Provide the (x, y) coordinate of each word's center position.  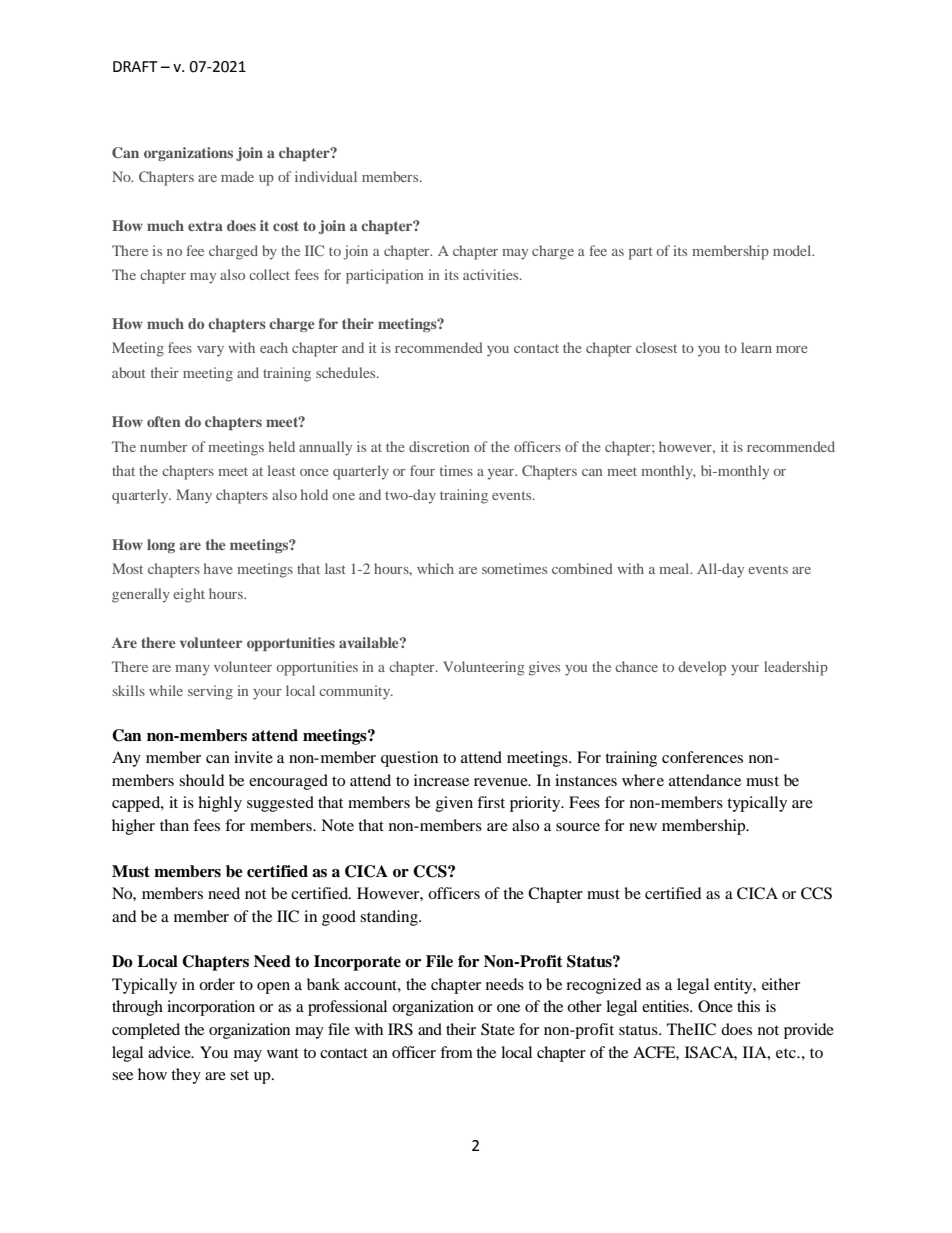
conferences (702, 757)
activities (492, 274)
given (454, 804)
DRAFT (135, 66)
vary (210, 351)
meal (675, 568)
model (793, 250)
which (435, 568)
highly (220, 804)
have (218, 568)
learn (756, 347)
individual (326, 176)
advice (170, 1052)
